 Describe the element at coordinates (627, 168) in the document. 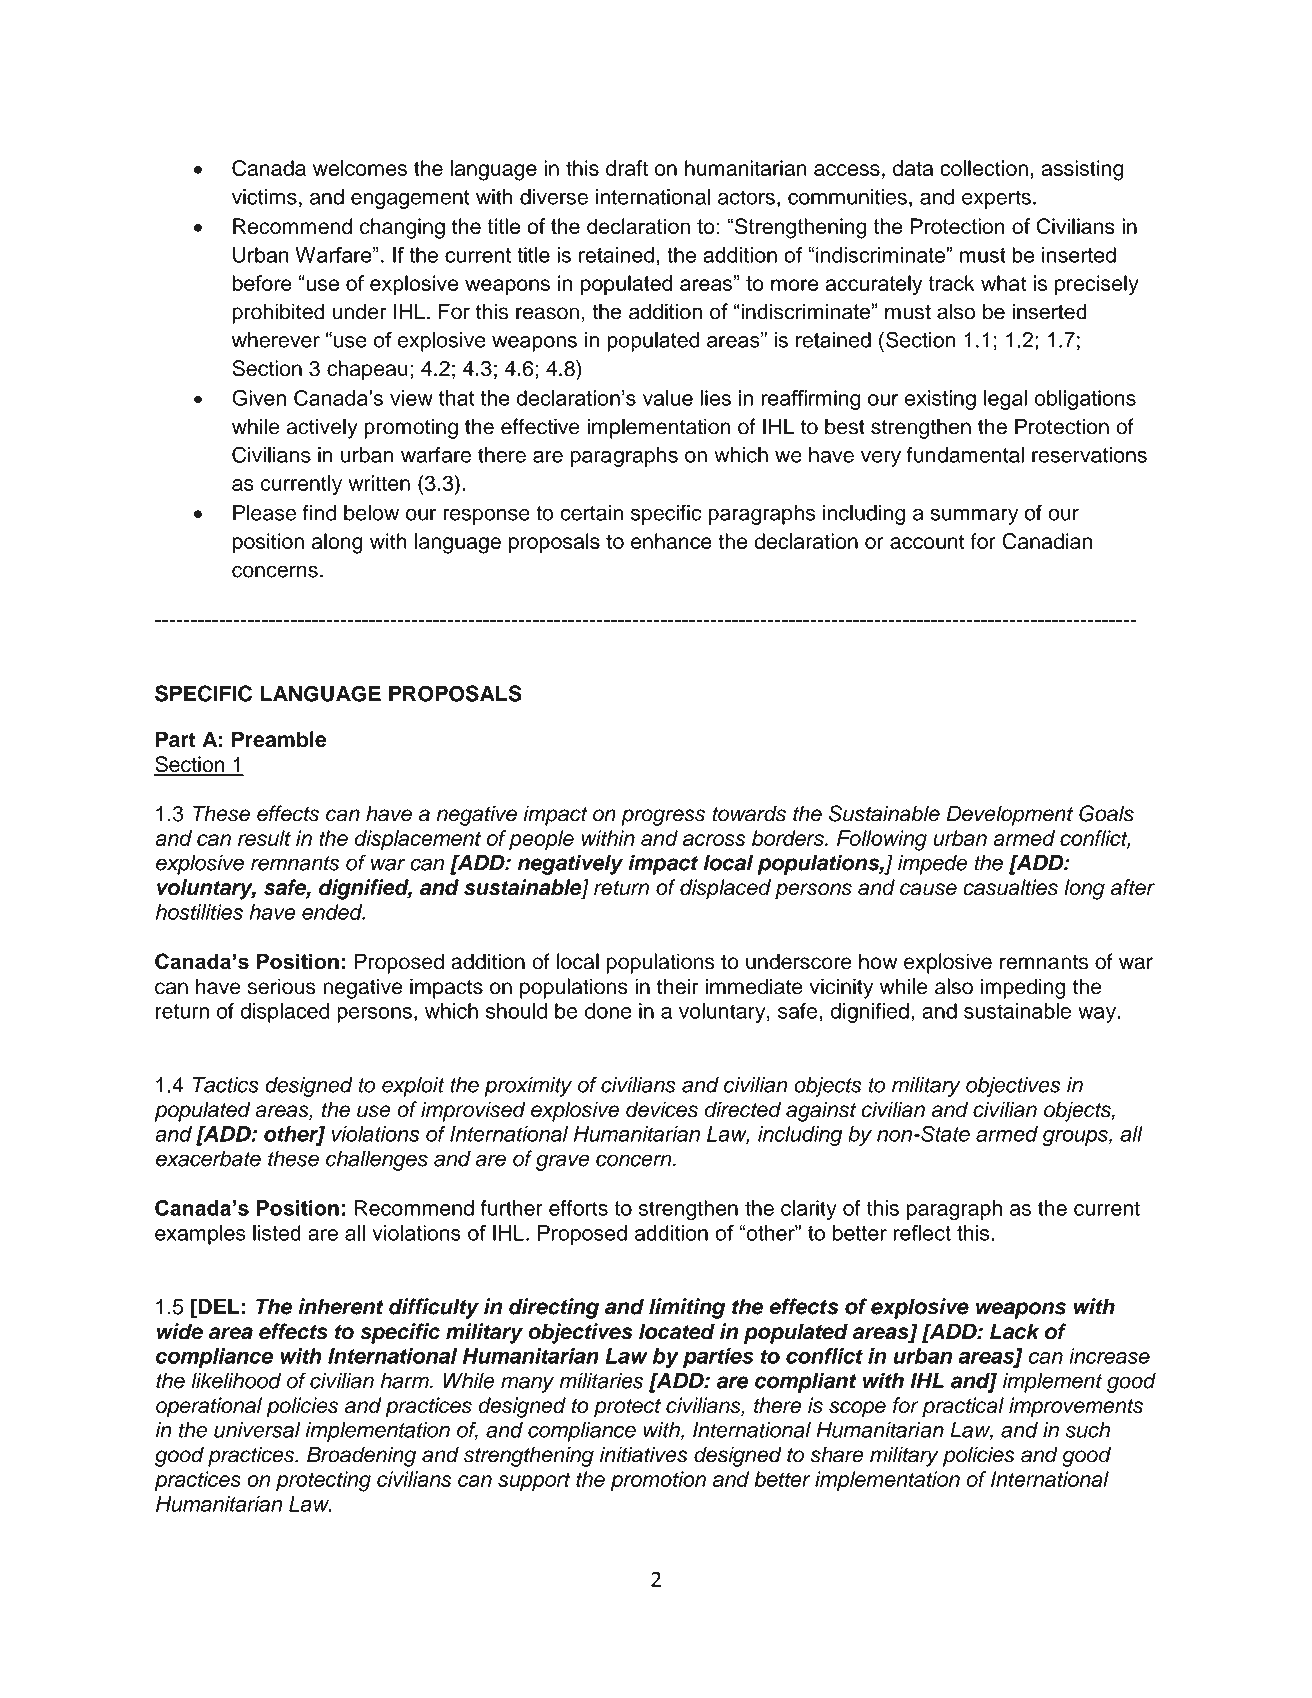

I see `draft` at that location.
